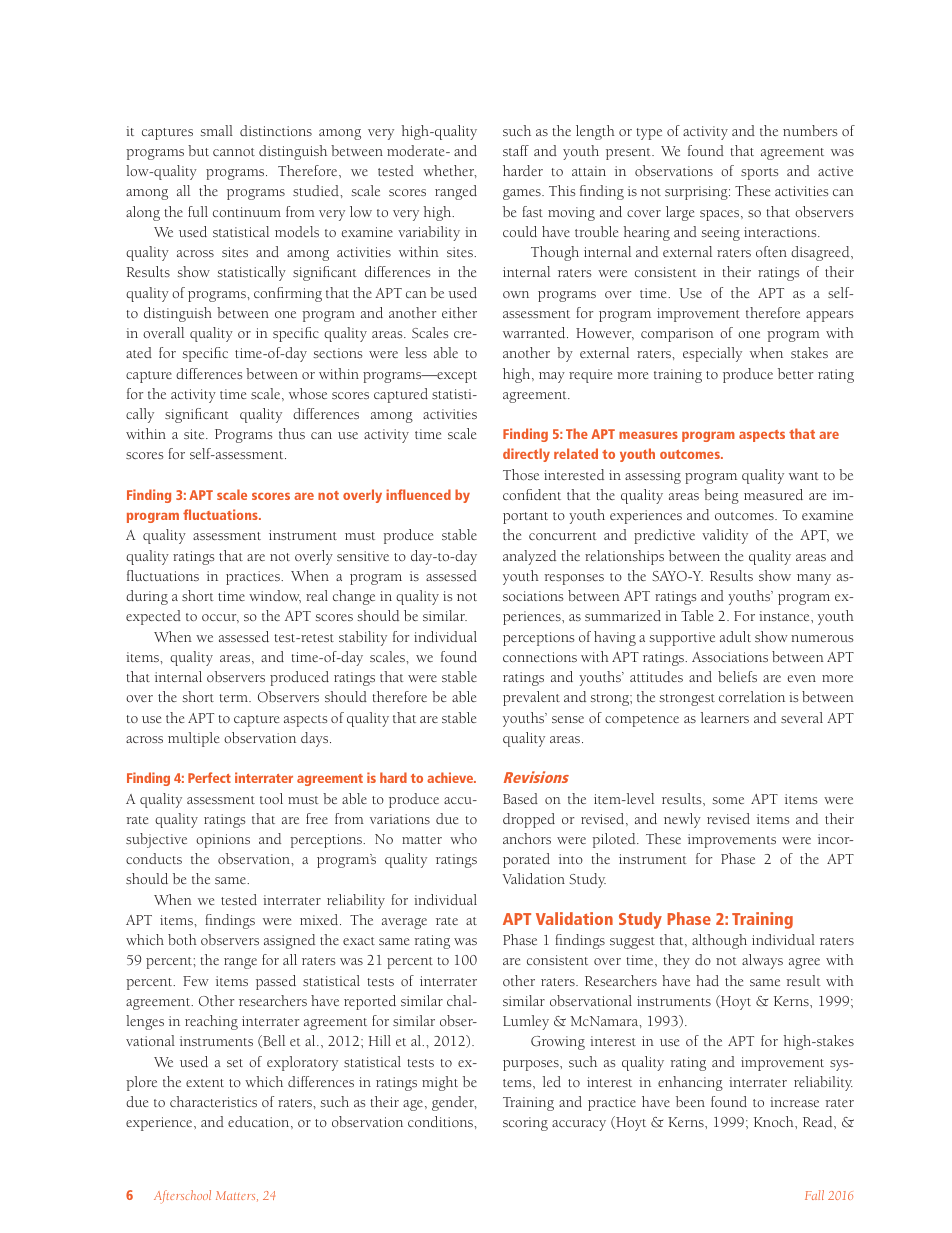 Image resolution: width=952 pixels, height=1233 pixels. What do you see at coordinates (235, 698) in the screenshot?
I see `term` at bounding box center [235, 698].
